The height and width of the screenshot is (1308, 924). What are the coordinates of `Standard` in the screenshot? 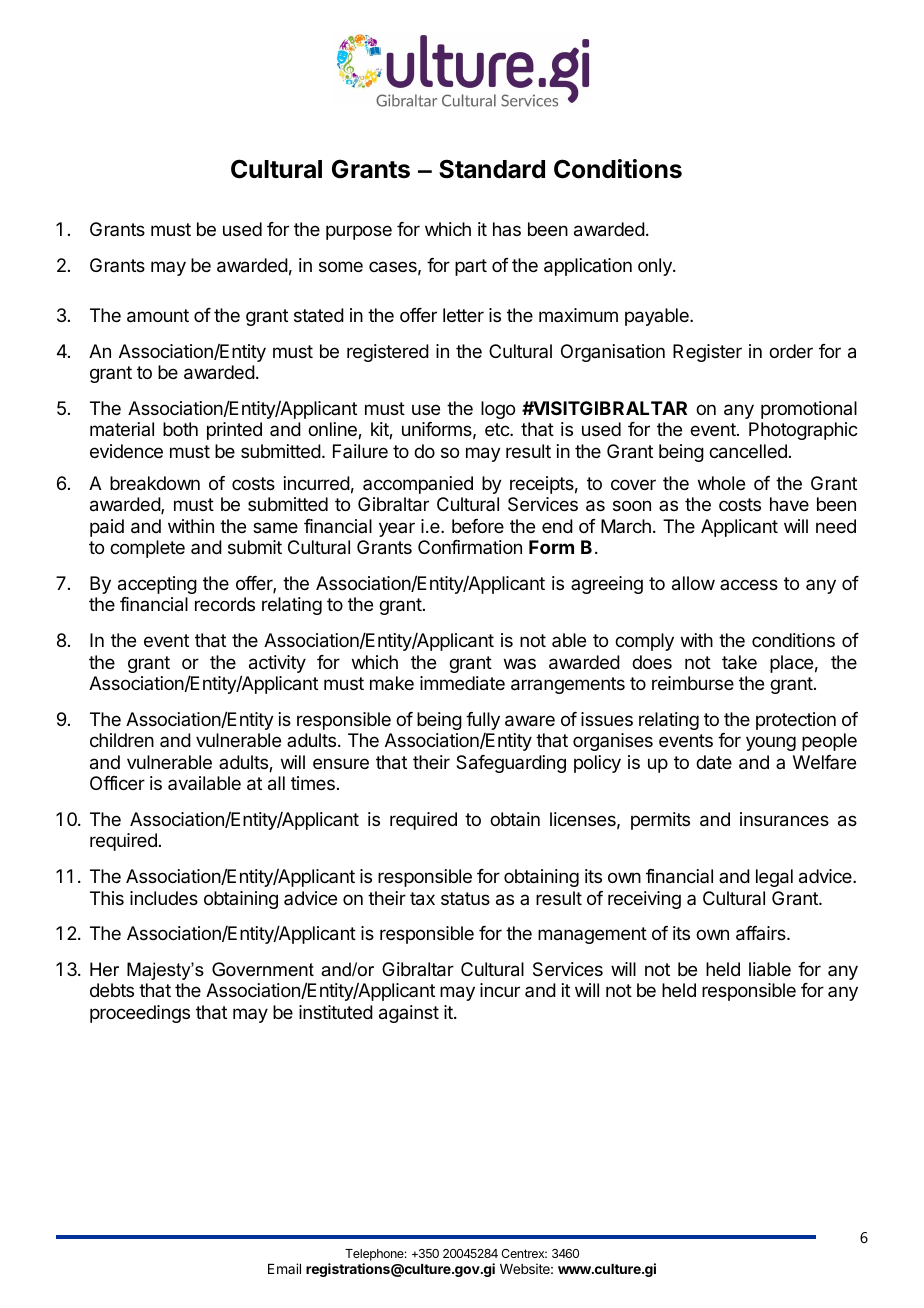 It's located at (492, 169).
